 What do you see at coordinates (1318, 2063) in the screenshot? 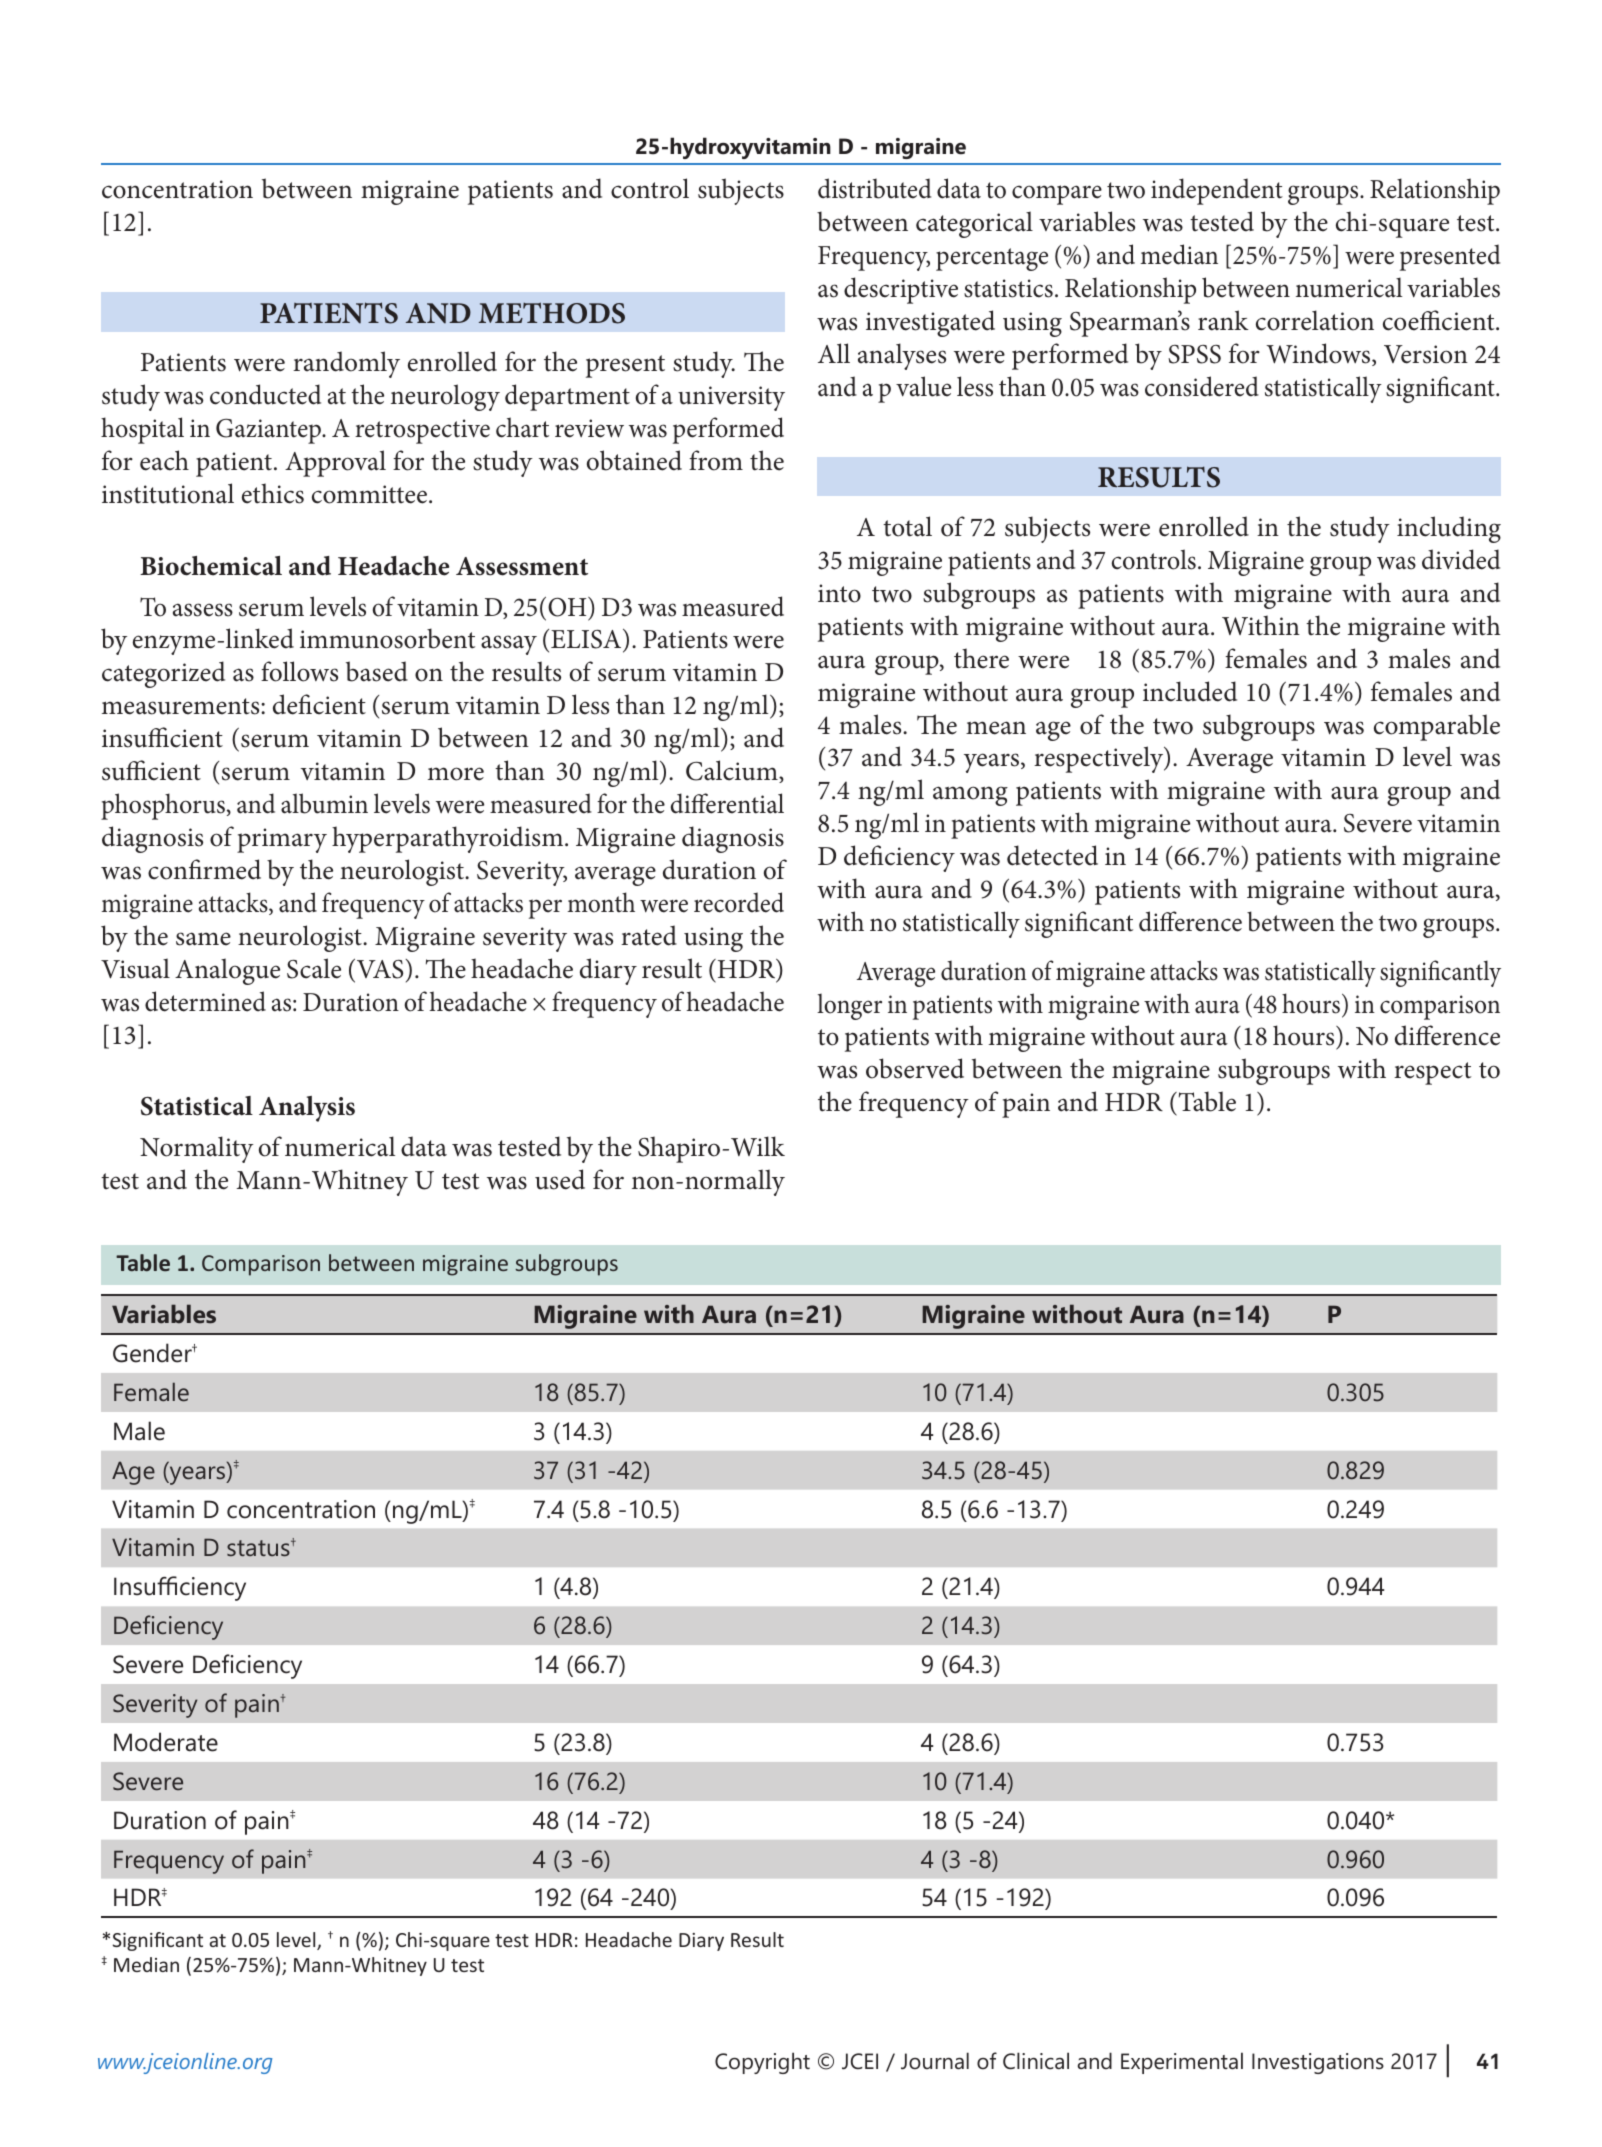
I see `Investigations` at bounding box center [1318, 2063].
